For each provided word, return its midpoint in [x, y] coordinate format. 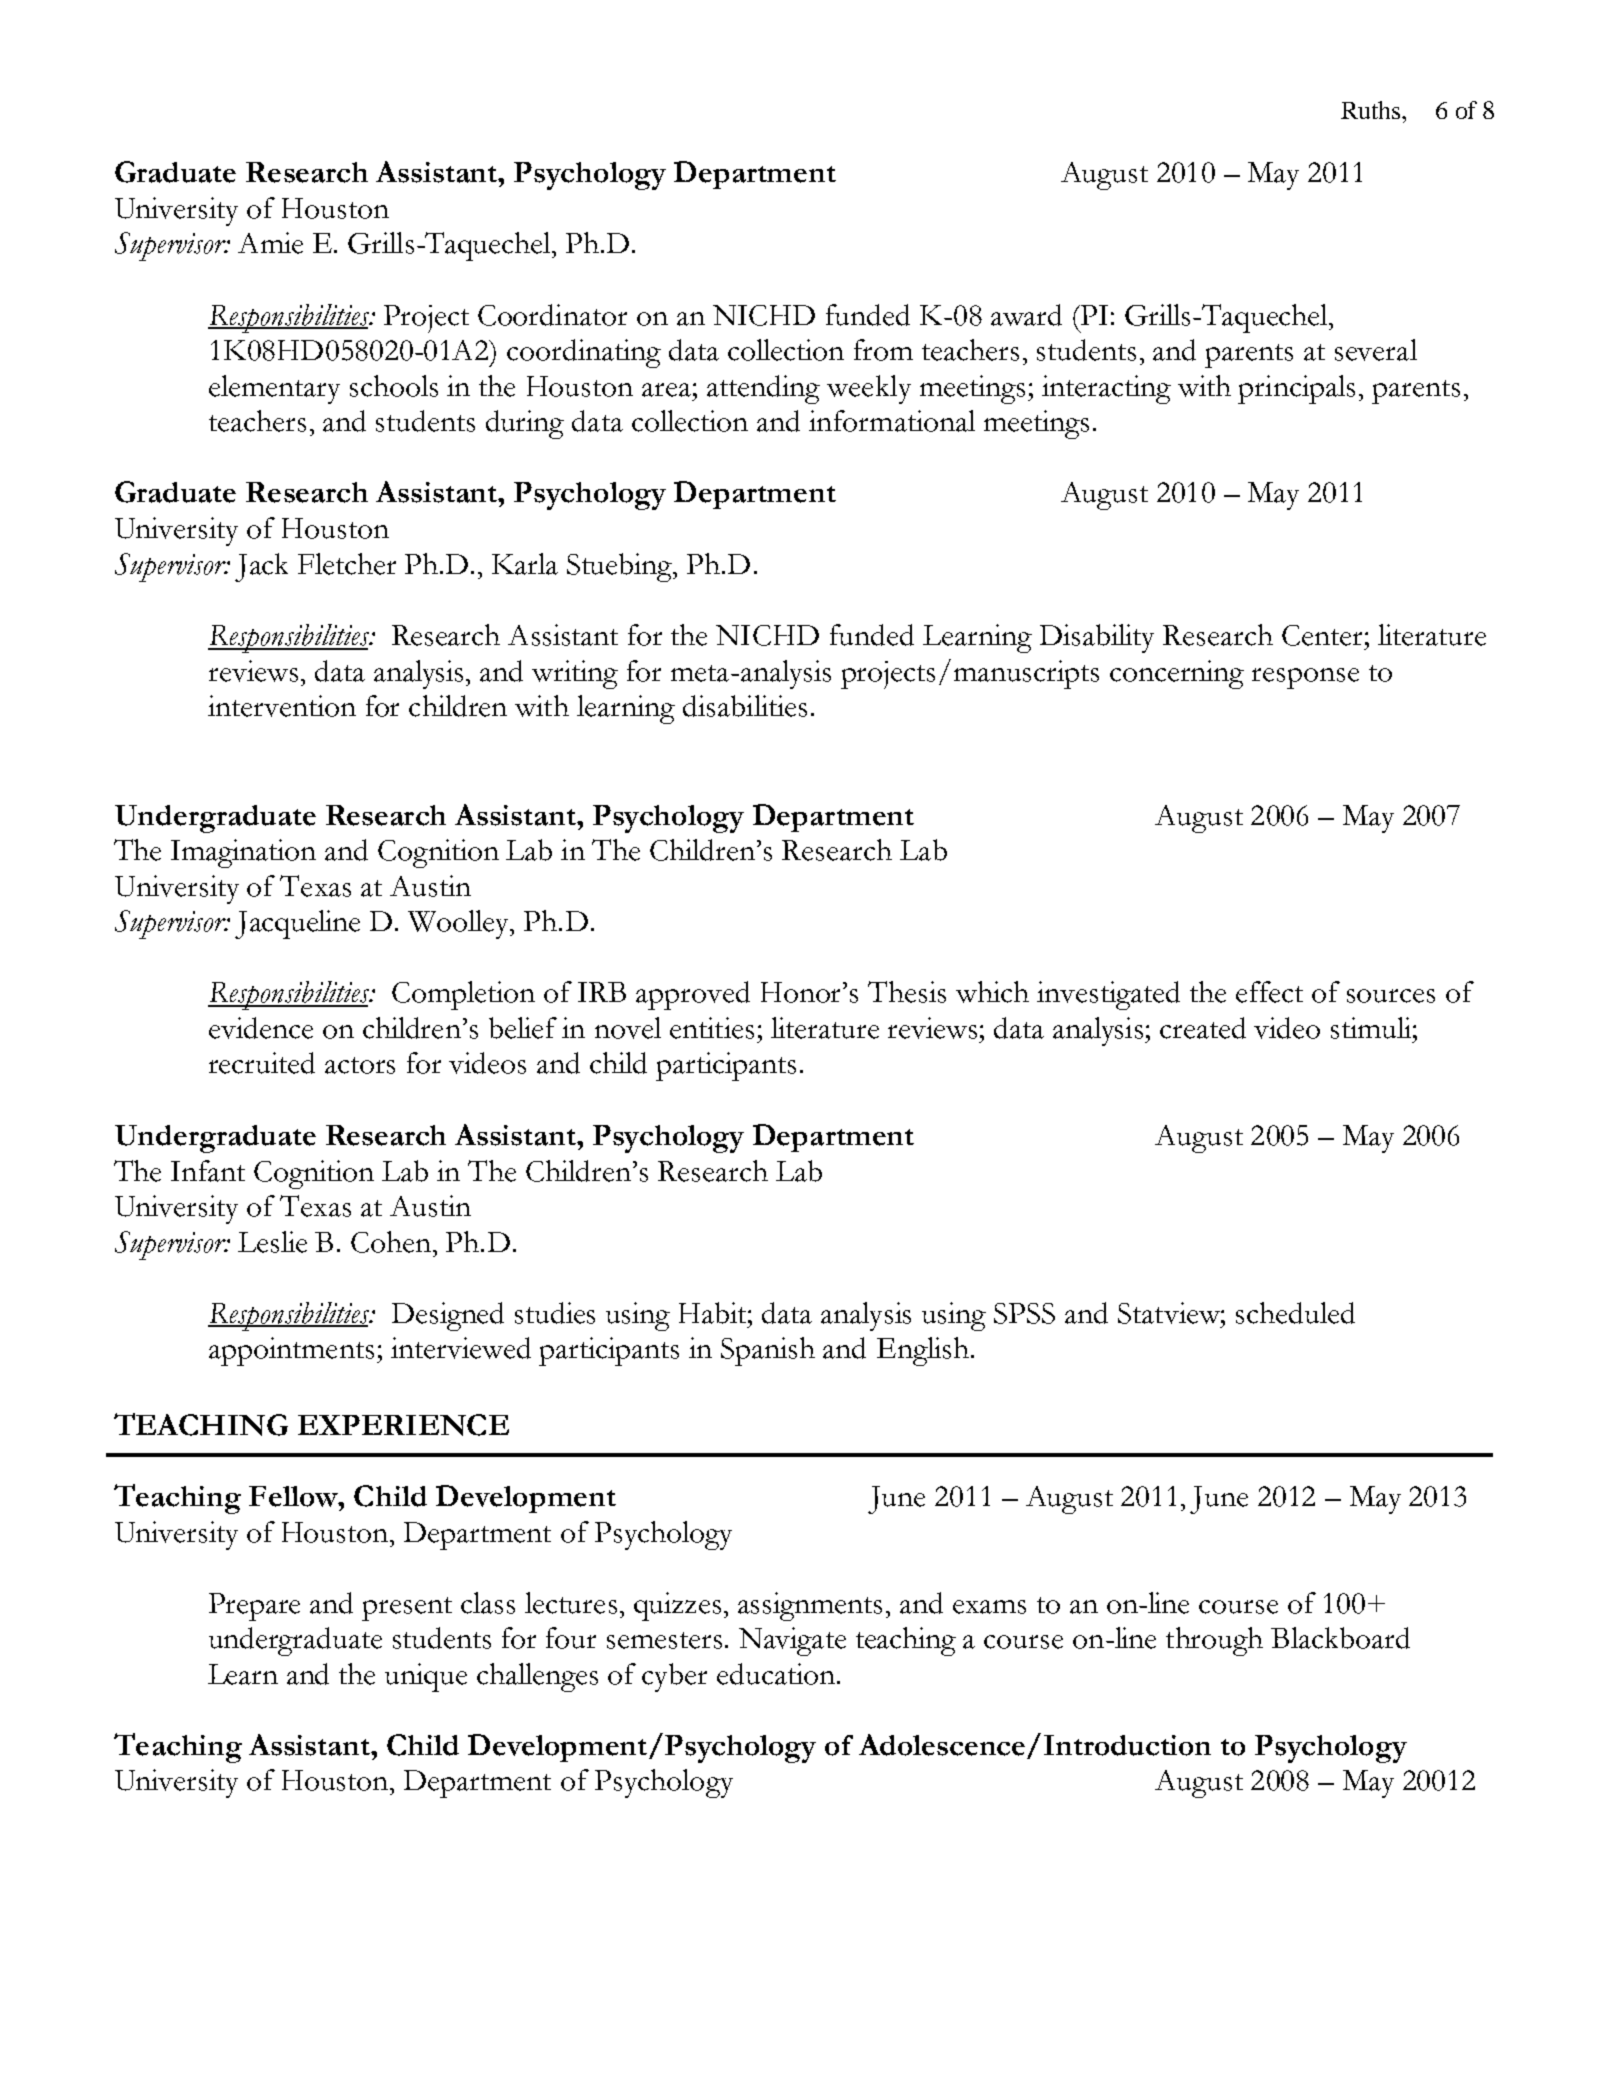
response [1305, 678]
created [1203, 1028]
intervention [282, 706]
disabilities [745, 706]
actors [360, 1065]
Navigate [792, 1641]
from [883, 350]
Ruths [1372, 110]
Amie [270, 243]
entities [712, 1028]
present [407, 1609]
